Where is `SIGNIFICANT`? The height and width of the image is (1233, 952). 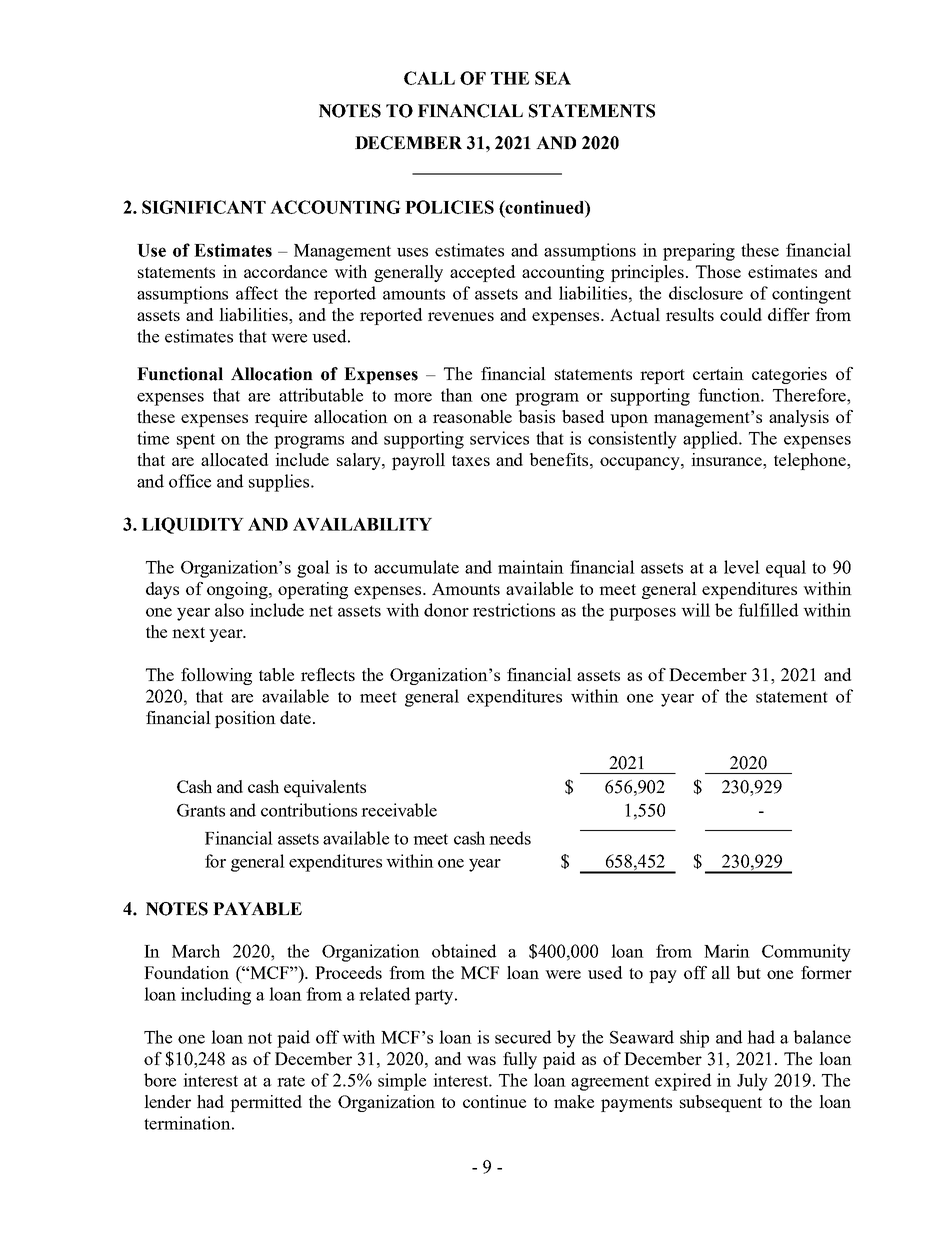 SIGNIFICANT is located at coordinates (204, 207).
